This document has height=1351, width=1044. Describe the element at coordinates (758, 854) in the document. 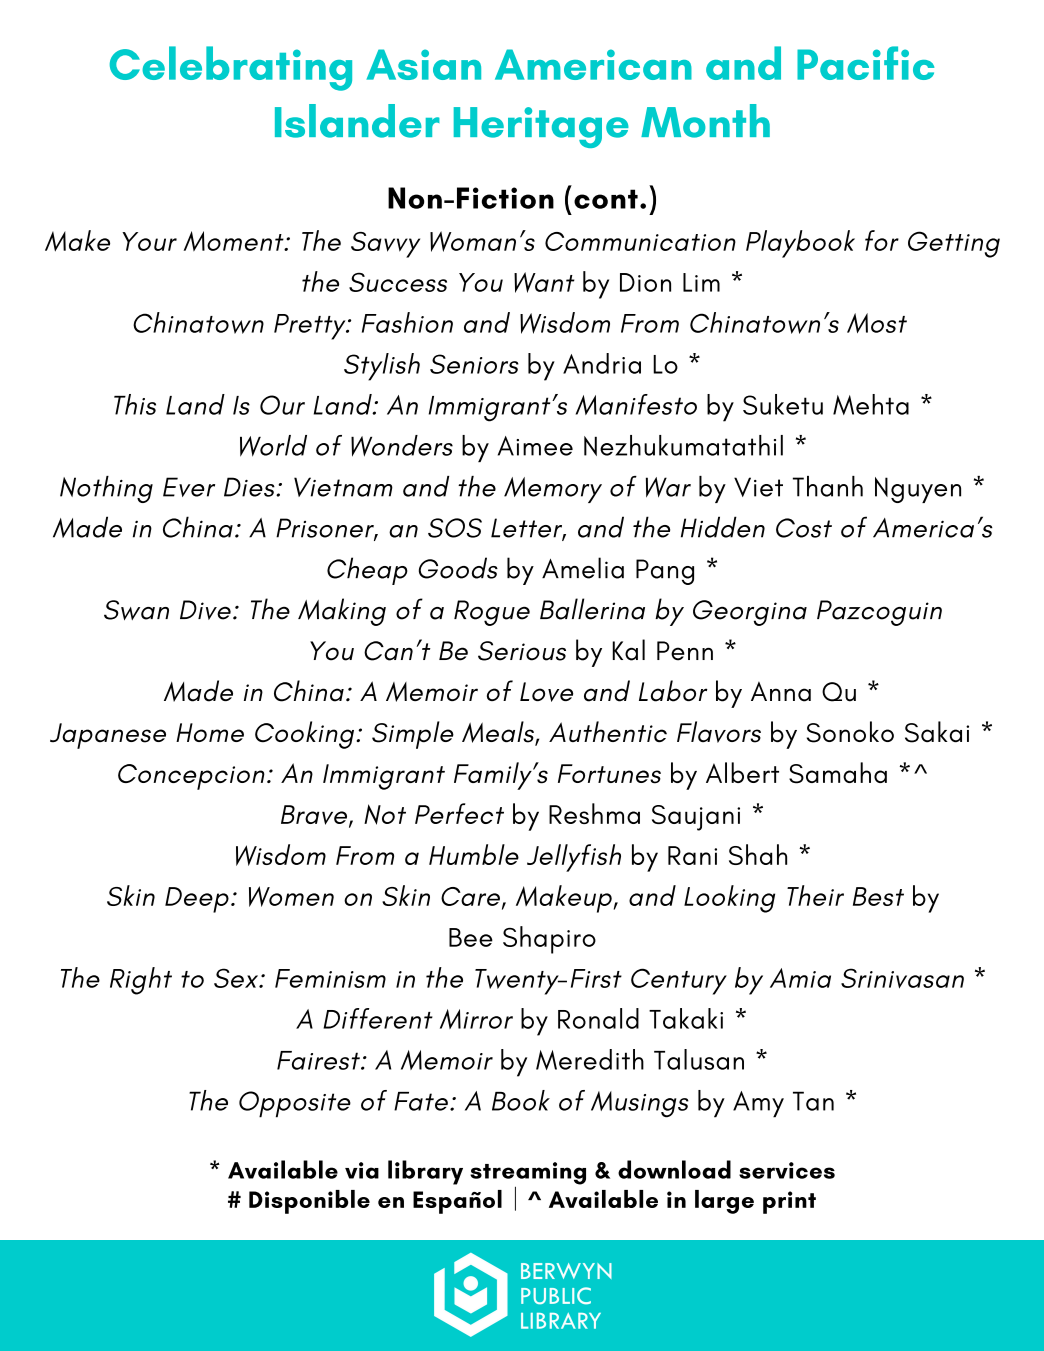

I see `Shah` at that location.
